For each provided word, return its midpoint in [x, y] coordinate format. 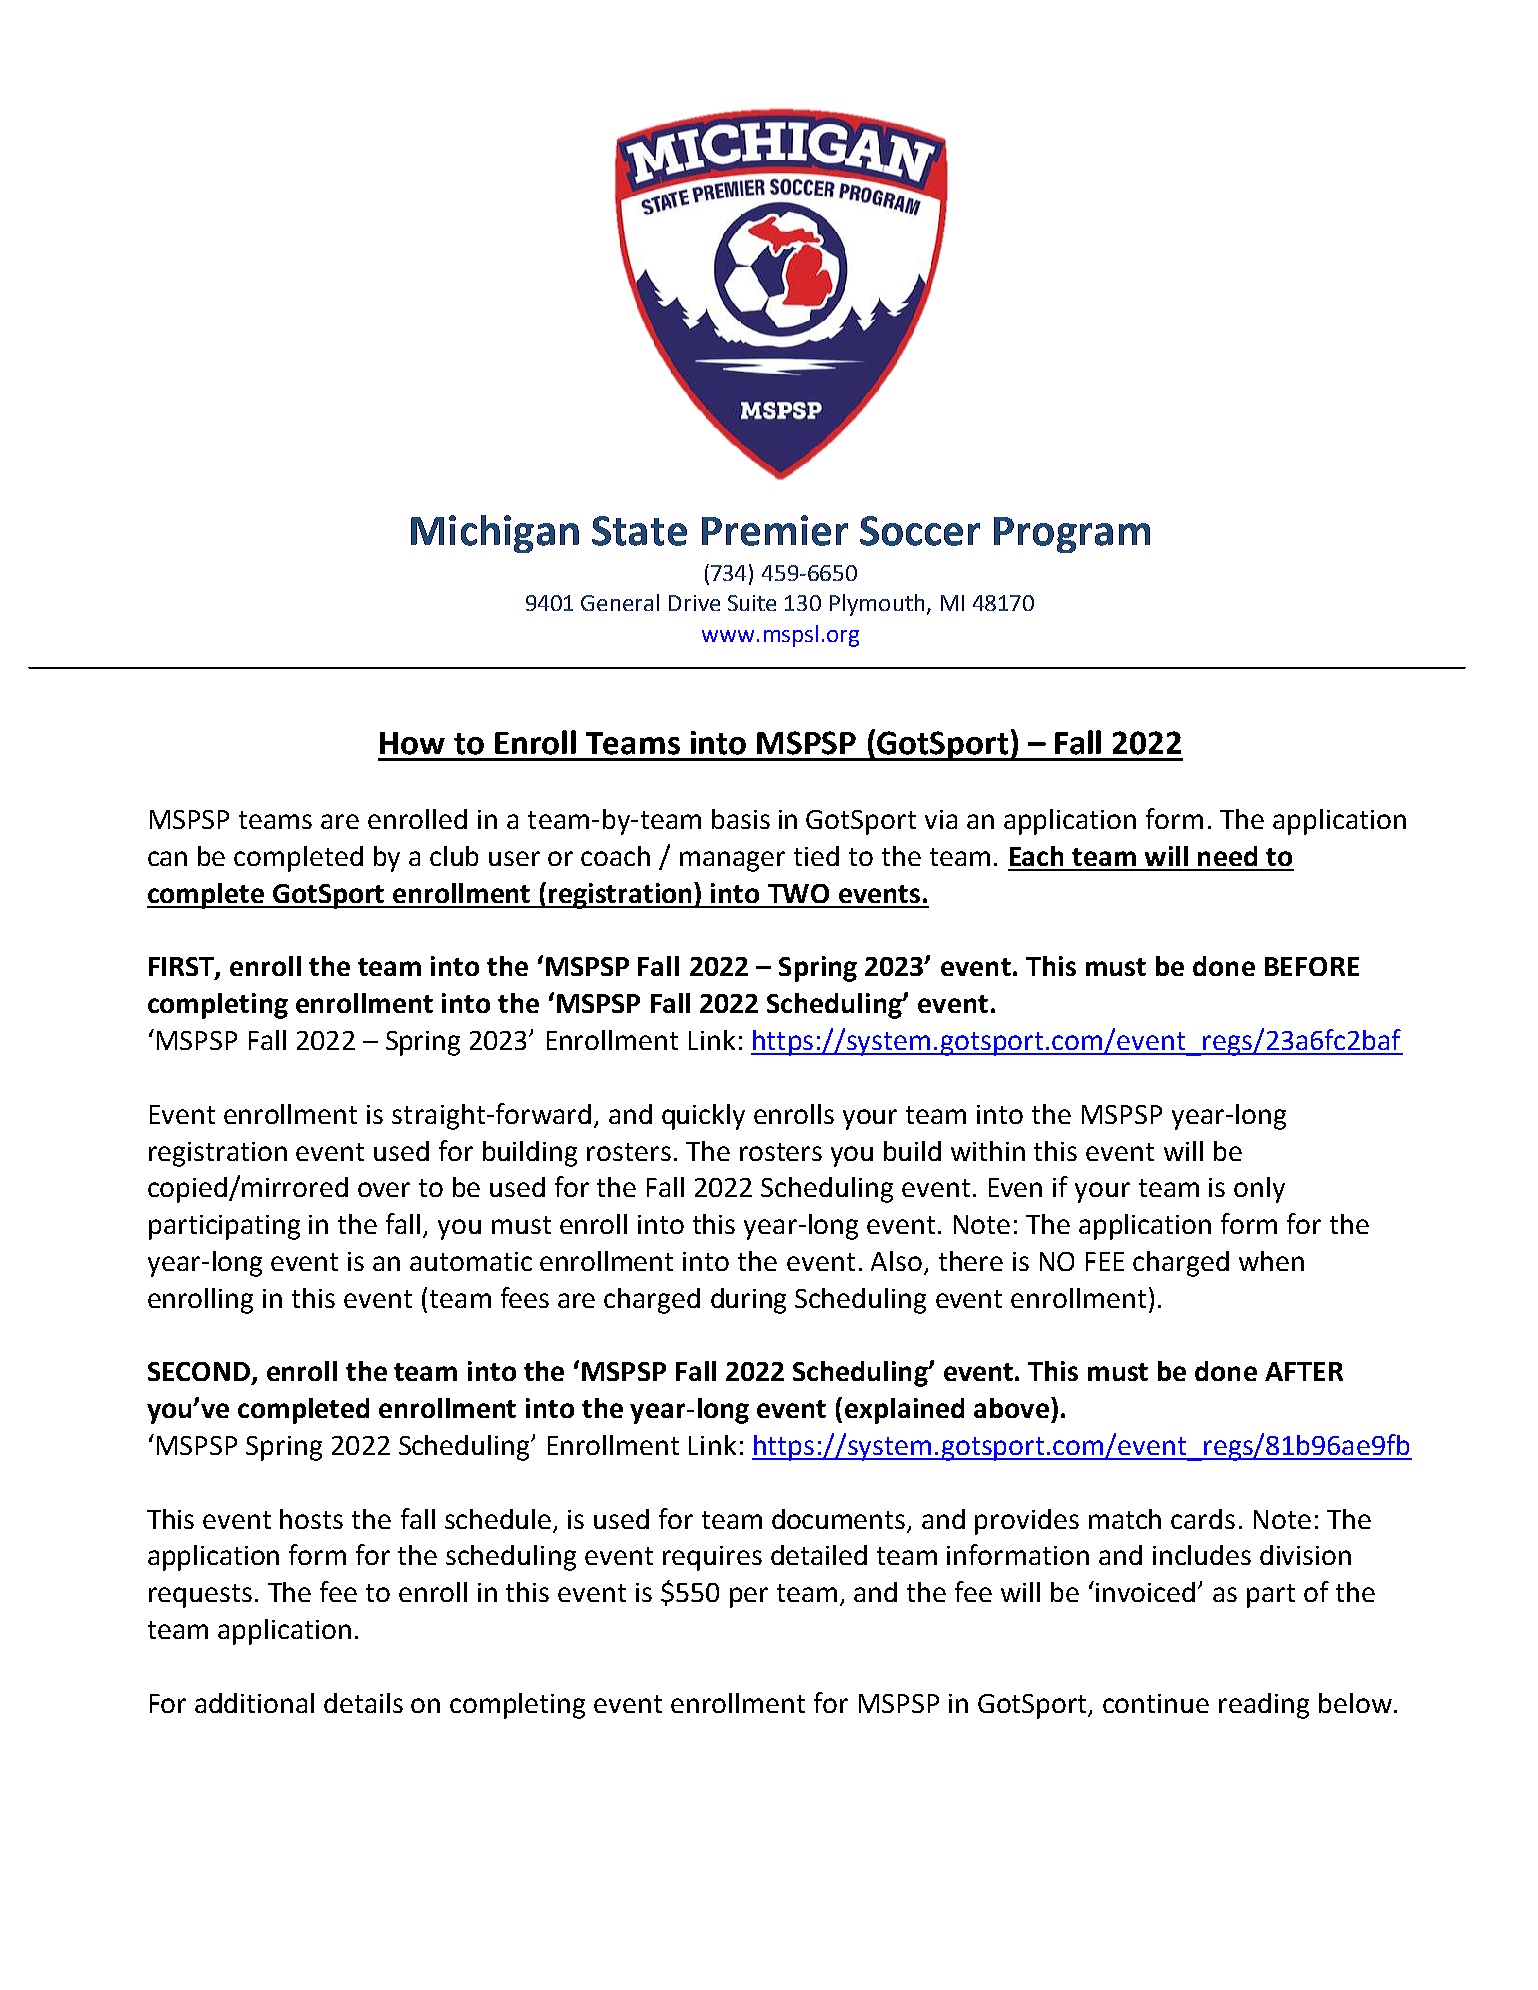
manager [732, 861]
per [749, 1597]
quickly [703, 1117]
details [363, 1703]
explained [904, 1411]
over [384, 1189]
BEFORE [1312, 966]
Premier [775, 530]
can [167, 858]
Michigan [495, 534]
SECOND [200, 1373]
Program [1072, 535]
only [1259, 1190]
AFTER [1304, 1371]
